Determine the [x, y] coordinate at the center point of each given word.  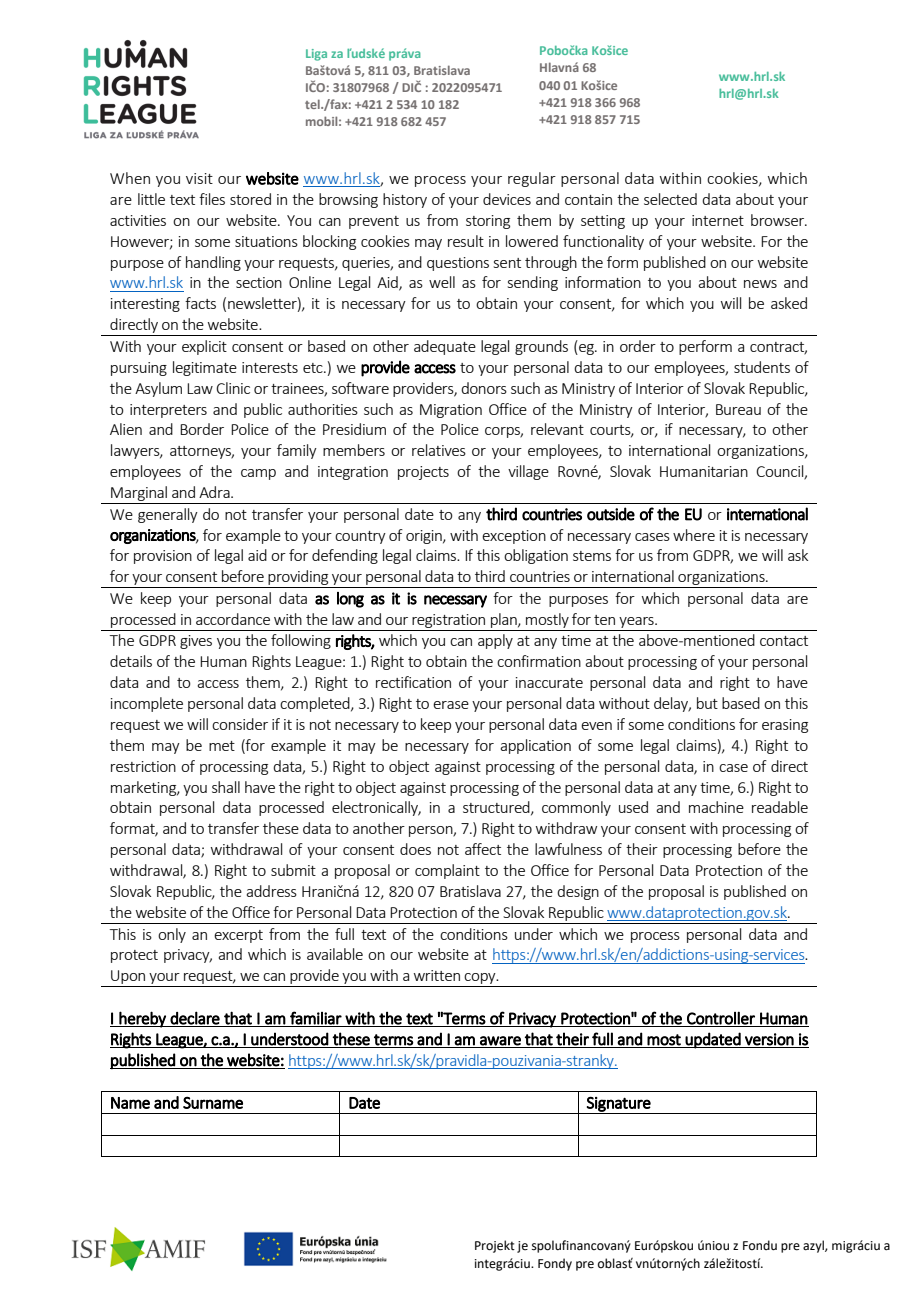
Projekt [495, 1246]
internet [718, 220]
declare [195, 1019]
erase [451, 705]
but [707, 703]
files [212, 199]
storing [488, 222]
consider [240, 724]
